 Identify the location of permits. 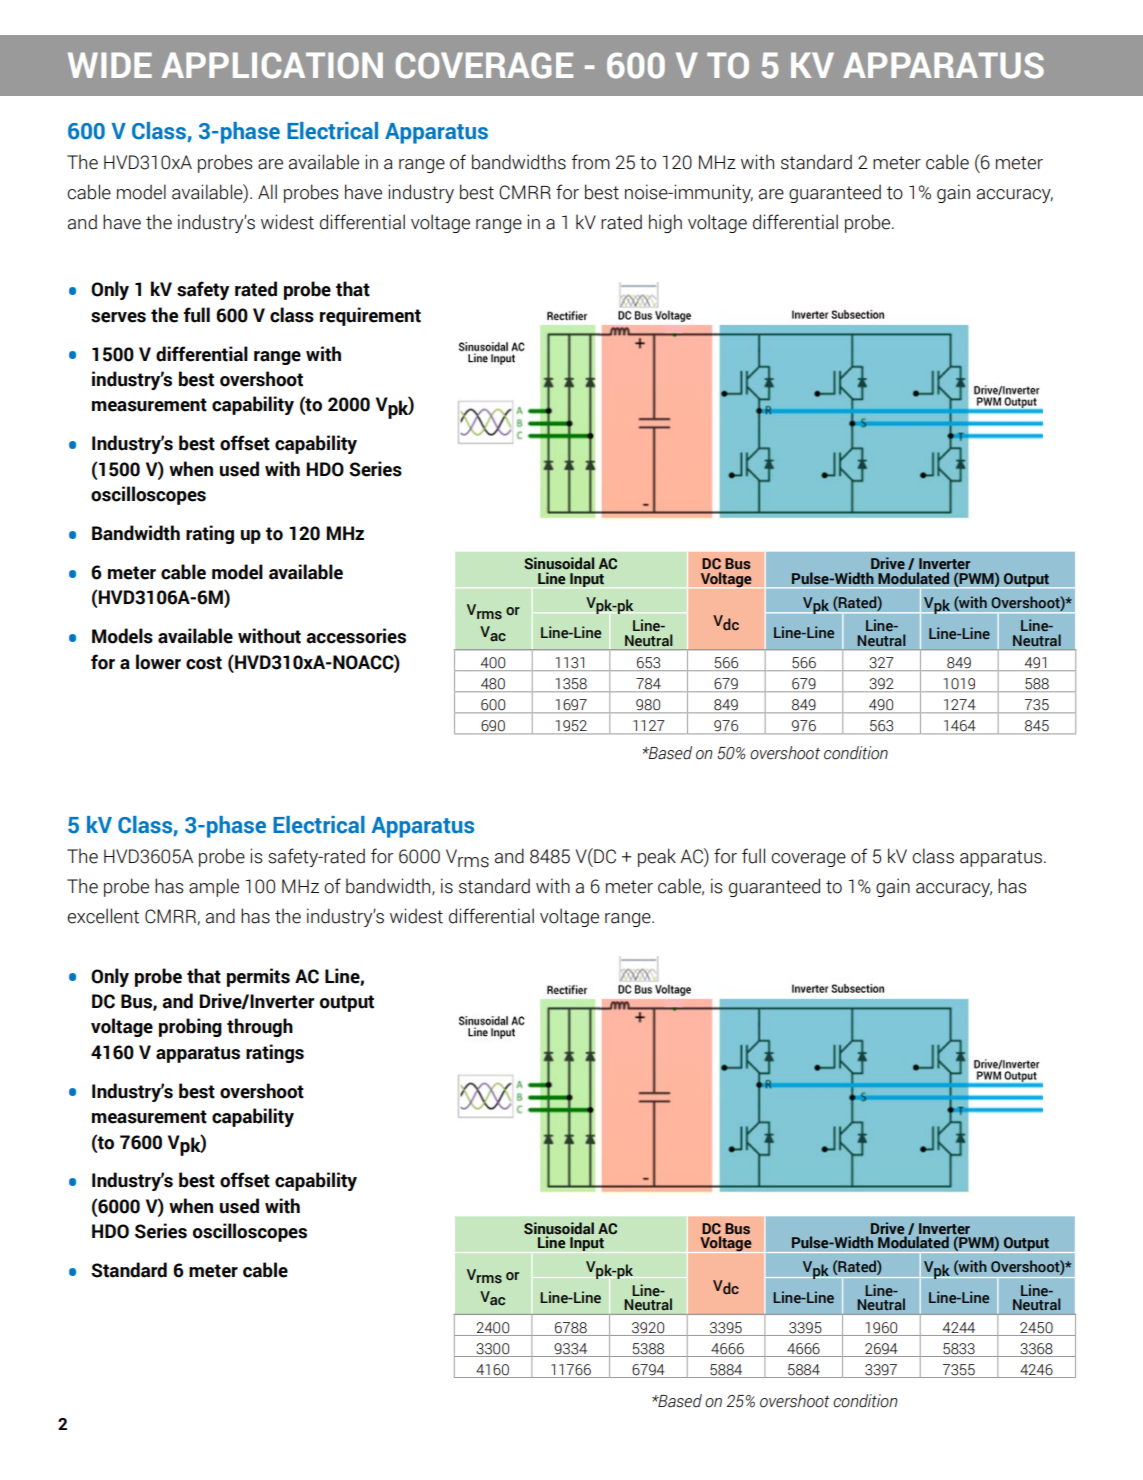
(258, 977).
